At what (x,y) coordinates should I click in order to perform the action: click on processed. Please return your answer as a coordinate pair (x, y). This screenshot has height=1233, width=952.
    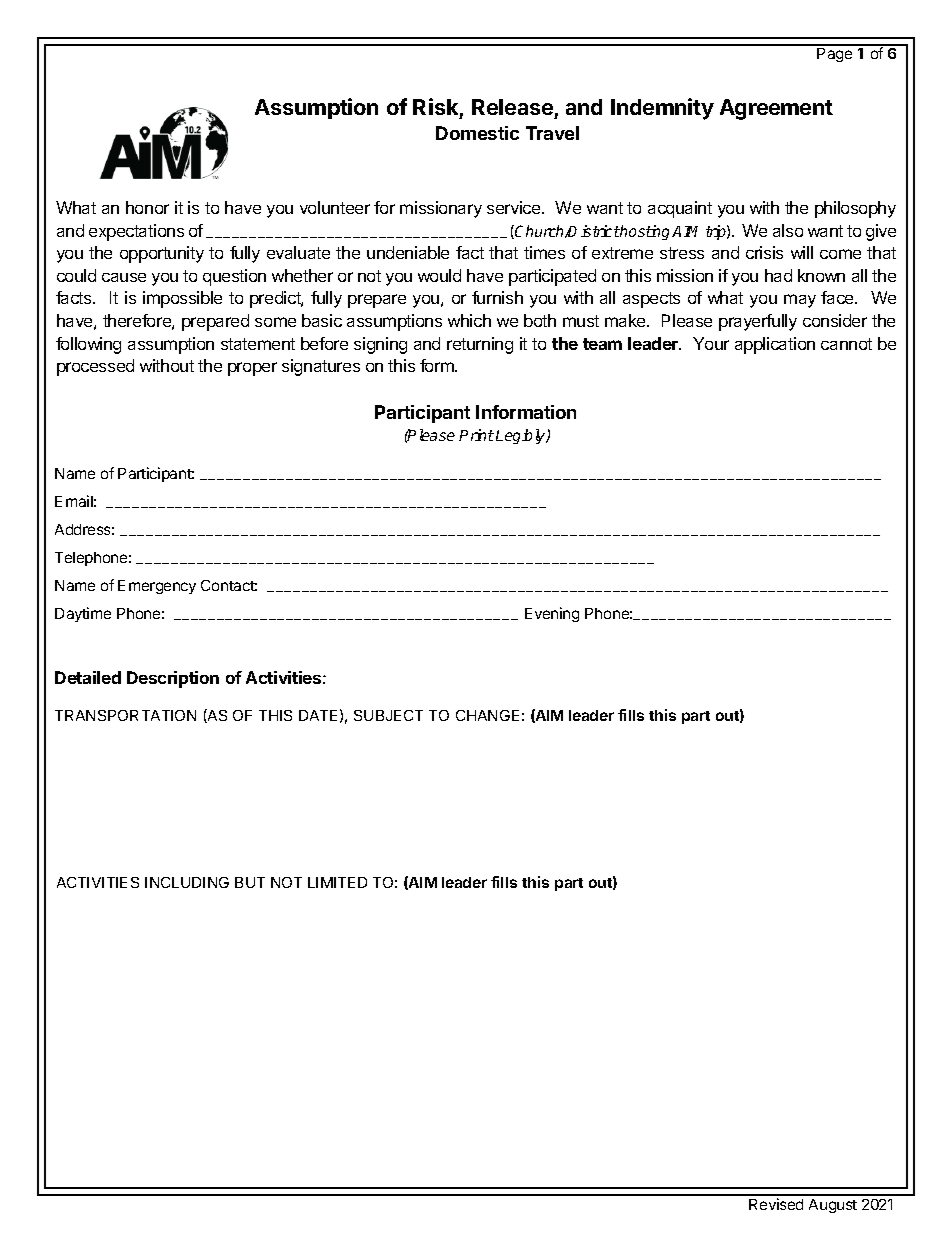
    Looking at the image, I should click on (95, 367).
